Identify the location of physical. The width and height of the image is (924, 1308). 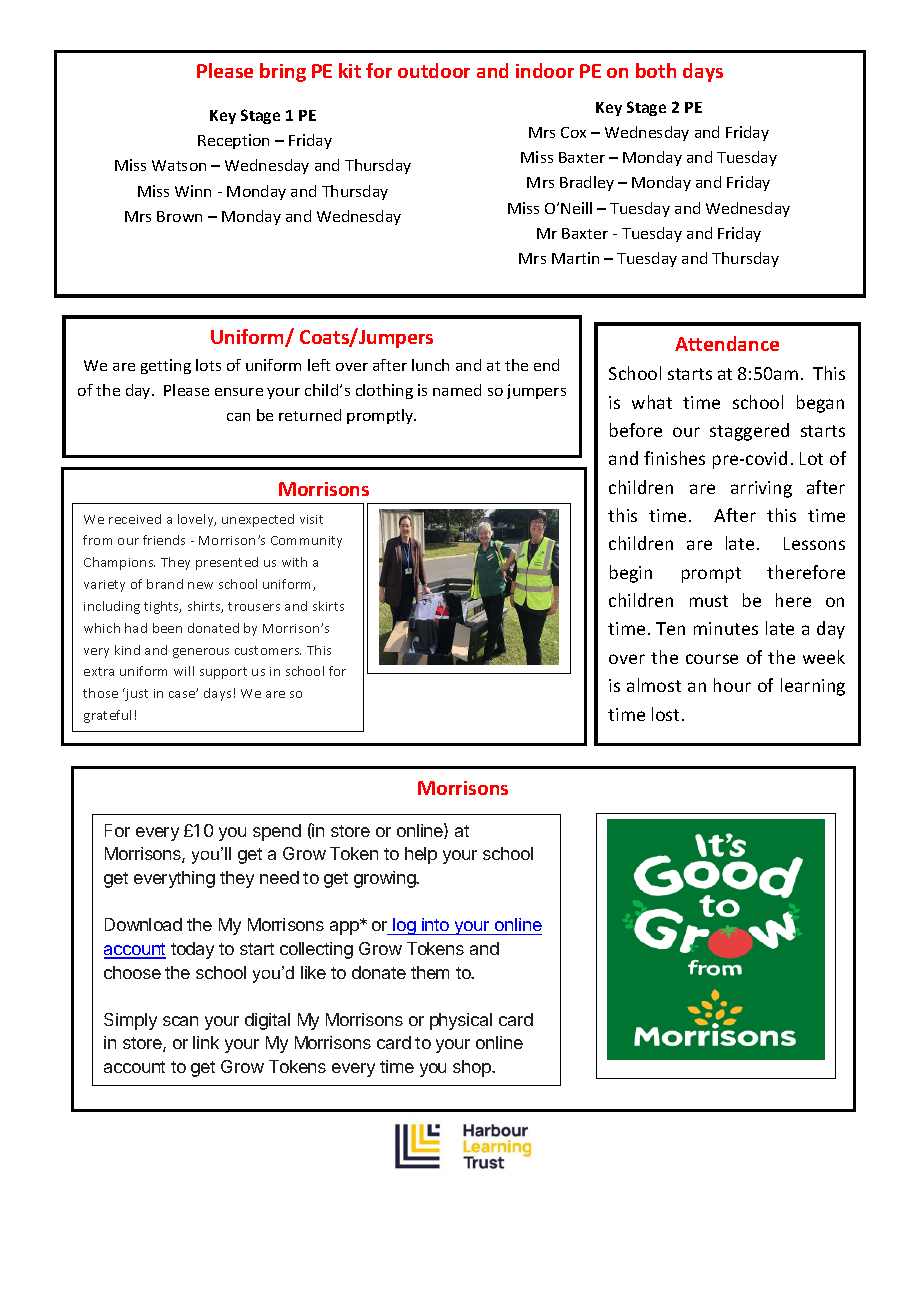
(461, 1021).
